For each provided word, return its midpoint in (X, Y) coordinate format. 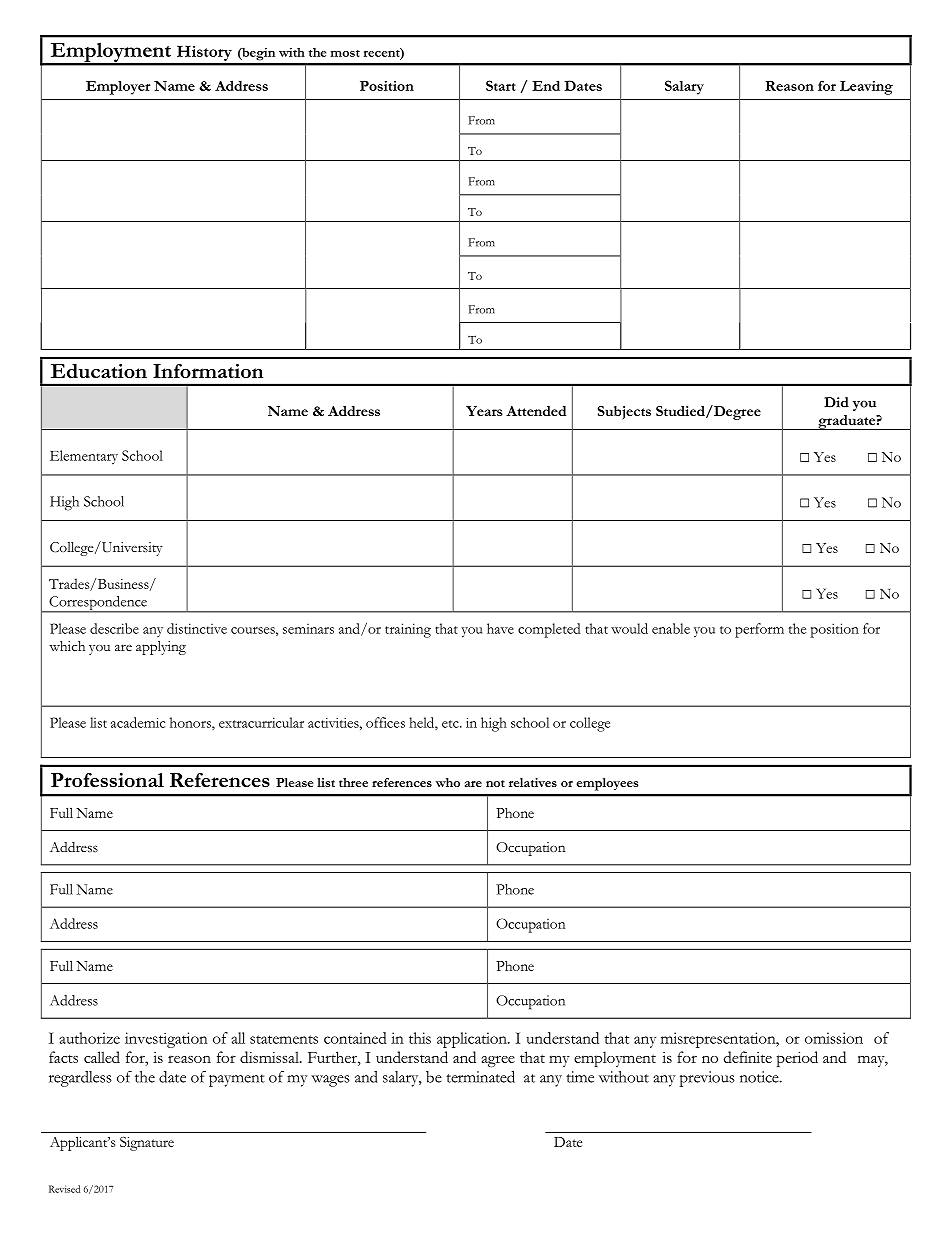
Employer (118, 88)
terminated (480, 1077)
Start (501, 85)
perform (759, 630)
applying (161, 648)
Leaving (866, 88)
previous (707, 1079)
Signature (147, 1144)
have (500, 628)
